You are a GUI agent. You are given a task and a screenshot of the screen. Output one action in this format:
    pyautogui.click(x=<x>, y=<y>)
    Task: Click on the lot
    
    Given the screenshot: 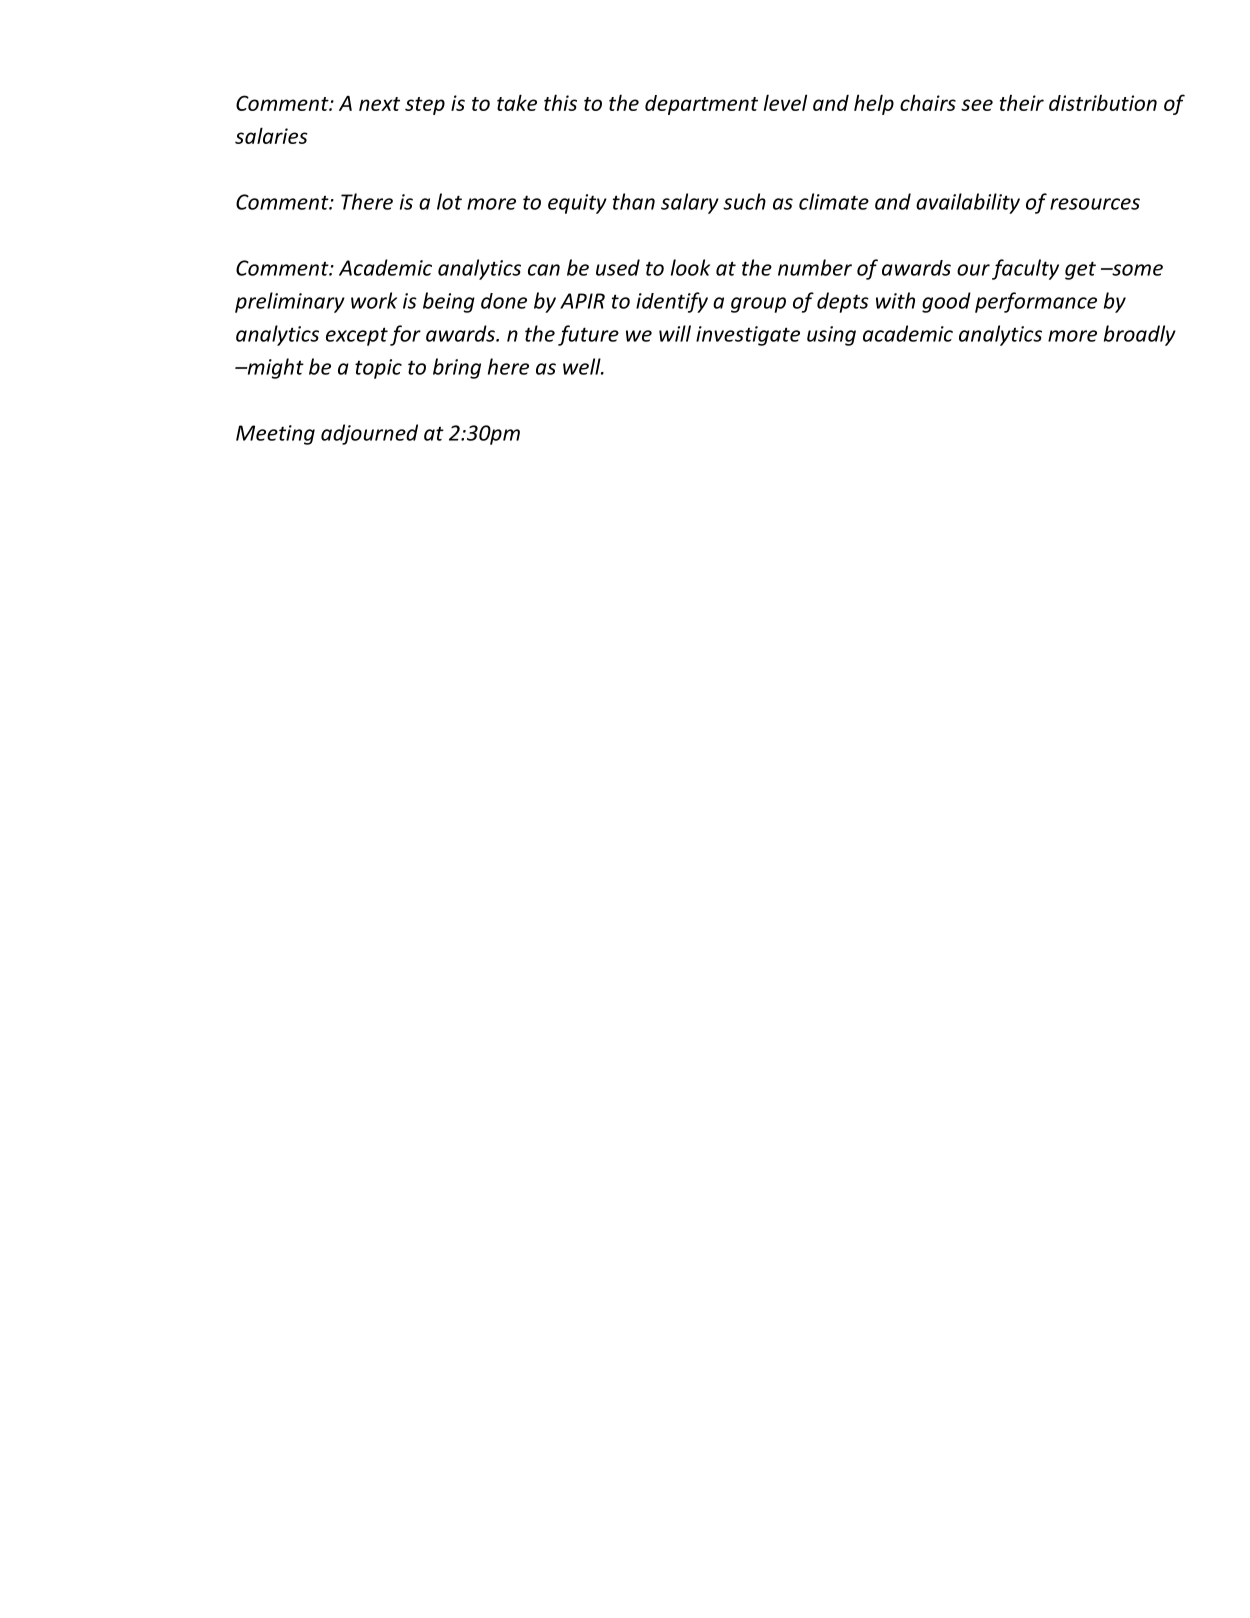 What is the action you would take?
    pyautogui.click(x=449, y=201)
